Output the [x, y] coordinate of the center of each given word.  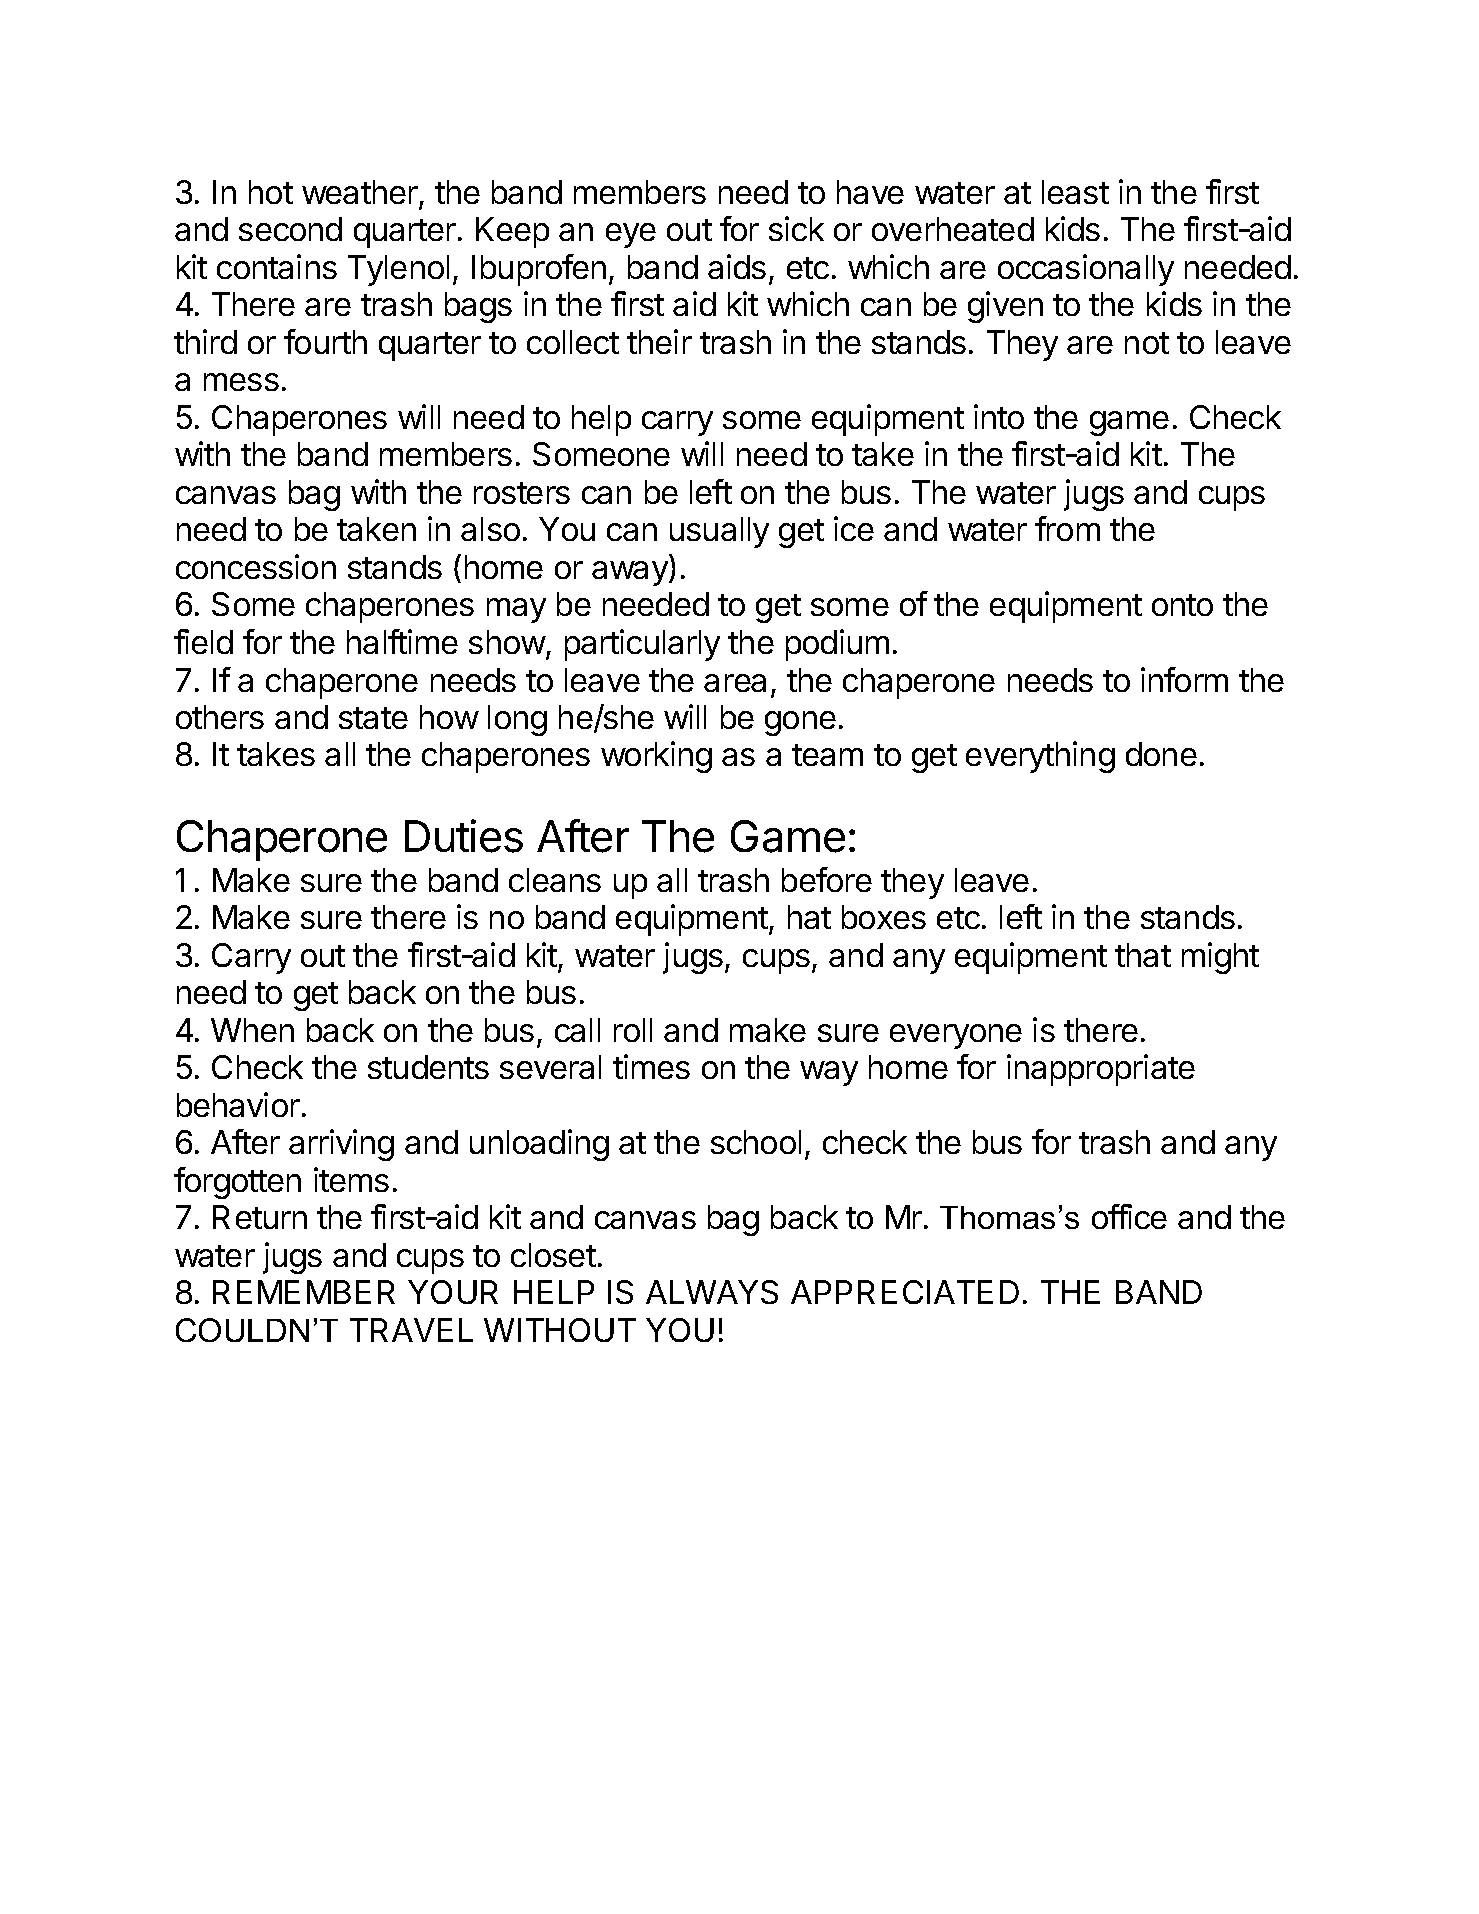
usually [719, 532]
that [1143, 955]
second [290, 229]
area [735, 683]
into [999, 416]
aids [737, 266]
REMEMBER [304, 1292]
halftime [402, 641]
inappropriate [1101, 1070]
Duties [464, 836]
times [651, 1066]
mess [241, 382]
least [1075, 192]
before [827, 879]
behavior [238, 1104]
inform [1184, 679]
